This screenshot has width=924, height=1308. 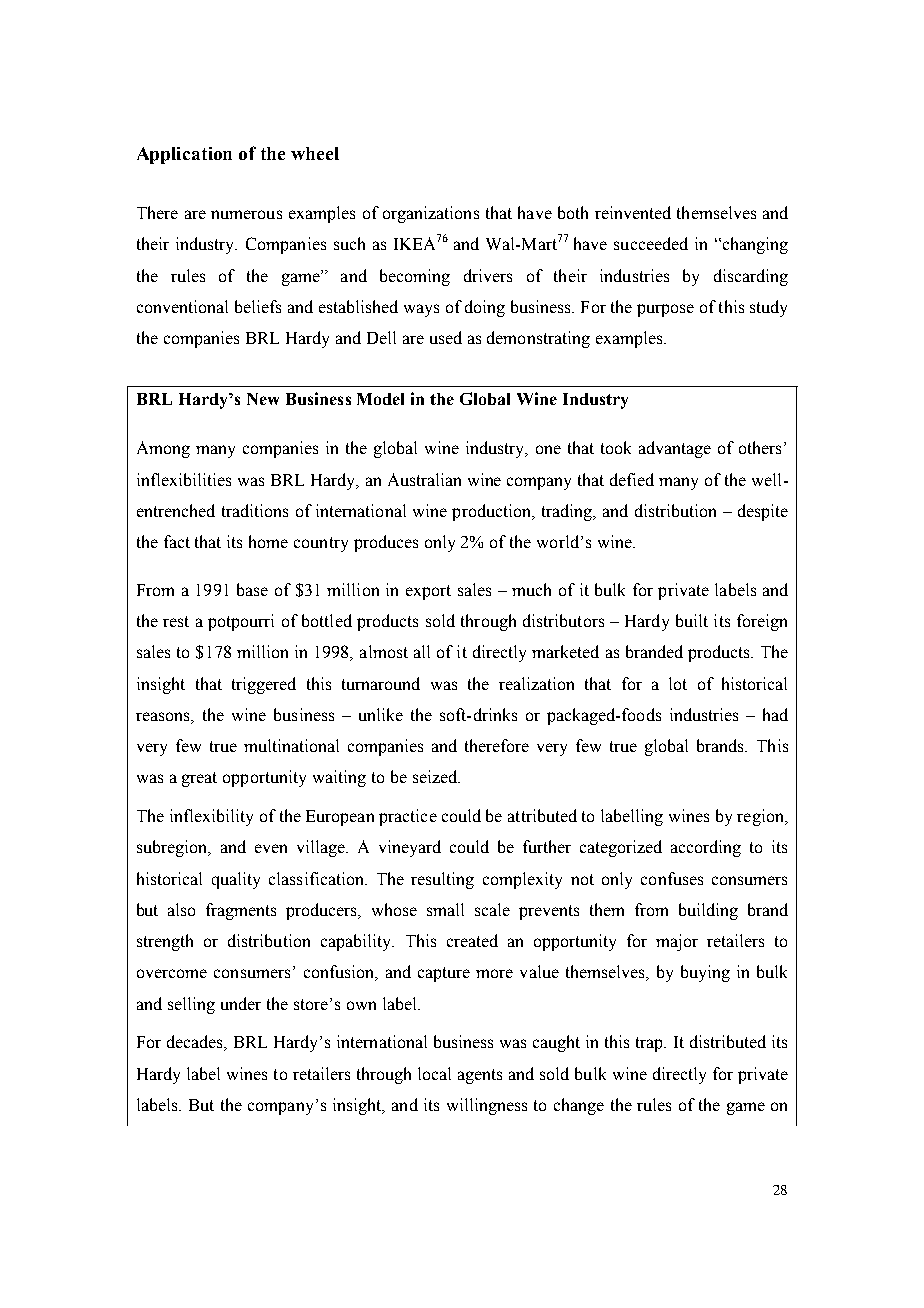 I want to click on New, so click(x=263, y=399).
